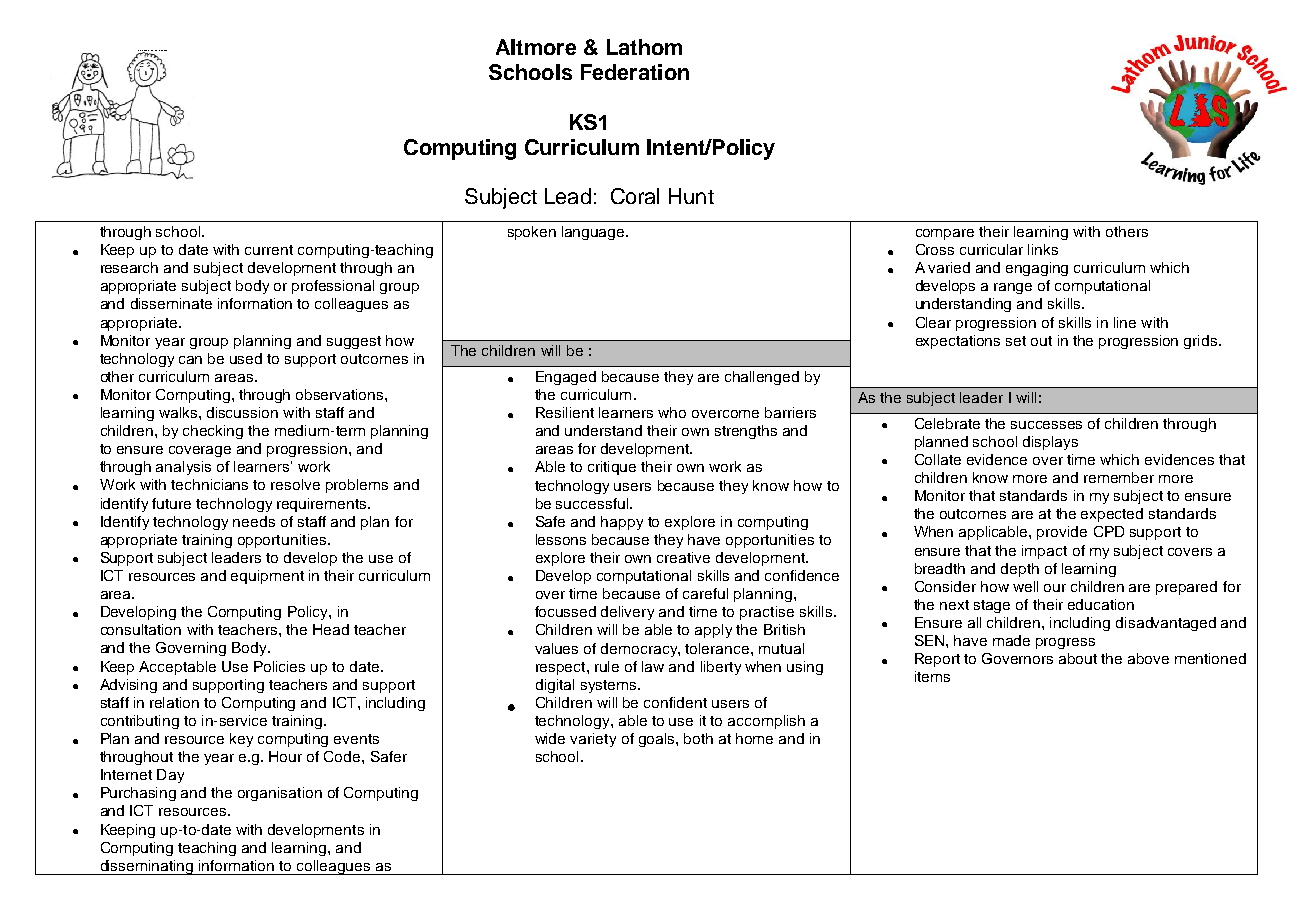  Describe the element at coordinates (295, 484) in the page. I see `resolve` at that location.
